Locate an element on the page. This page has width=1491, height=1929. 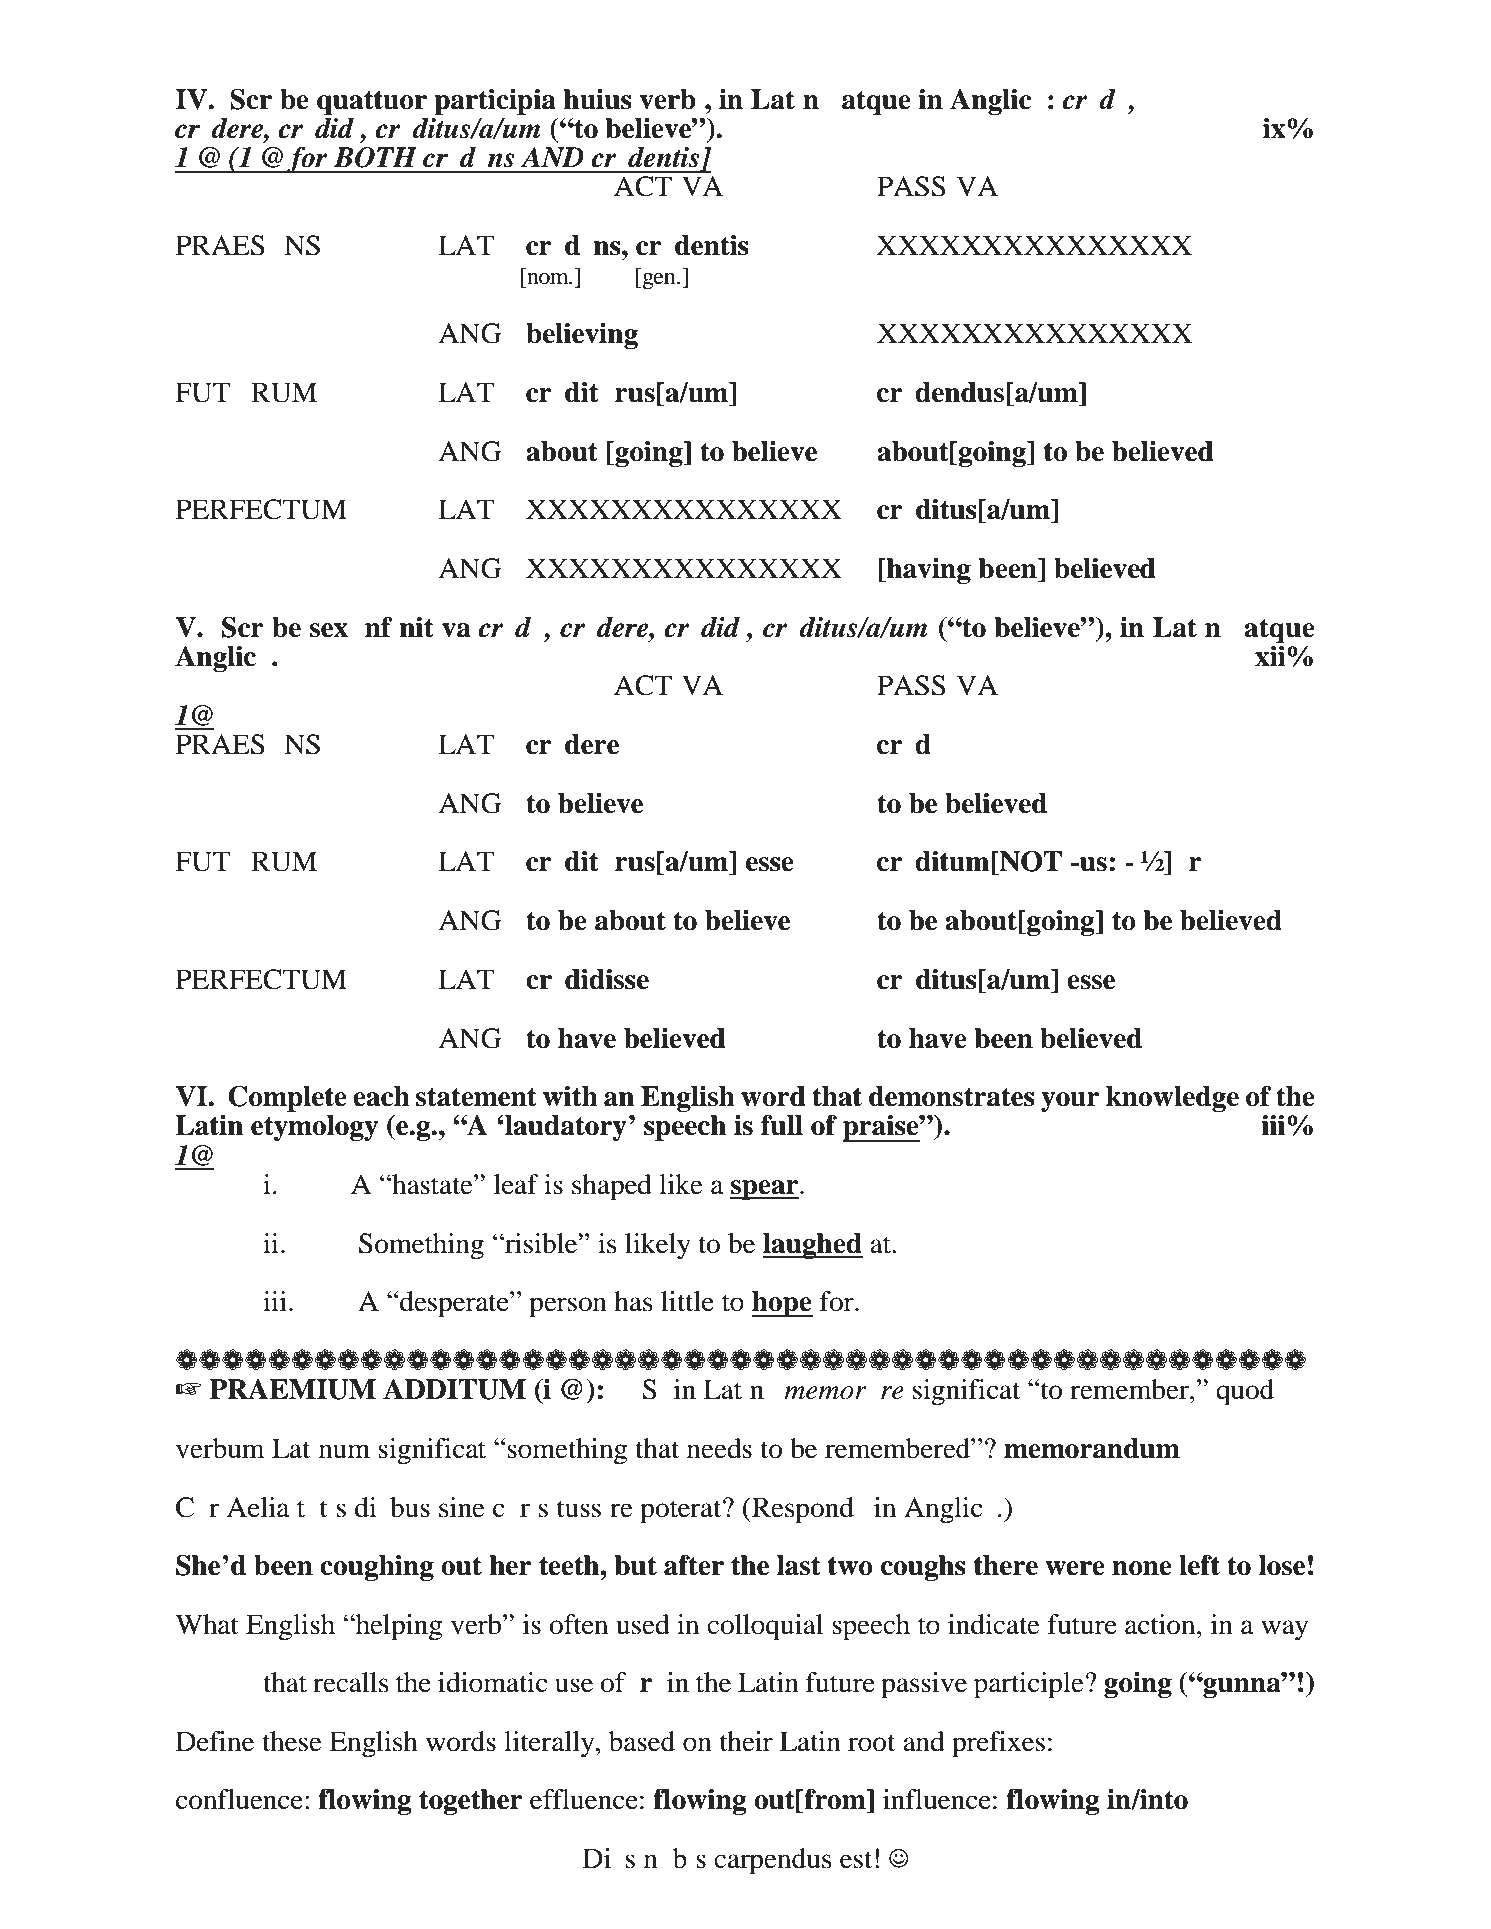
their is located at coordinates (746, 1741).
